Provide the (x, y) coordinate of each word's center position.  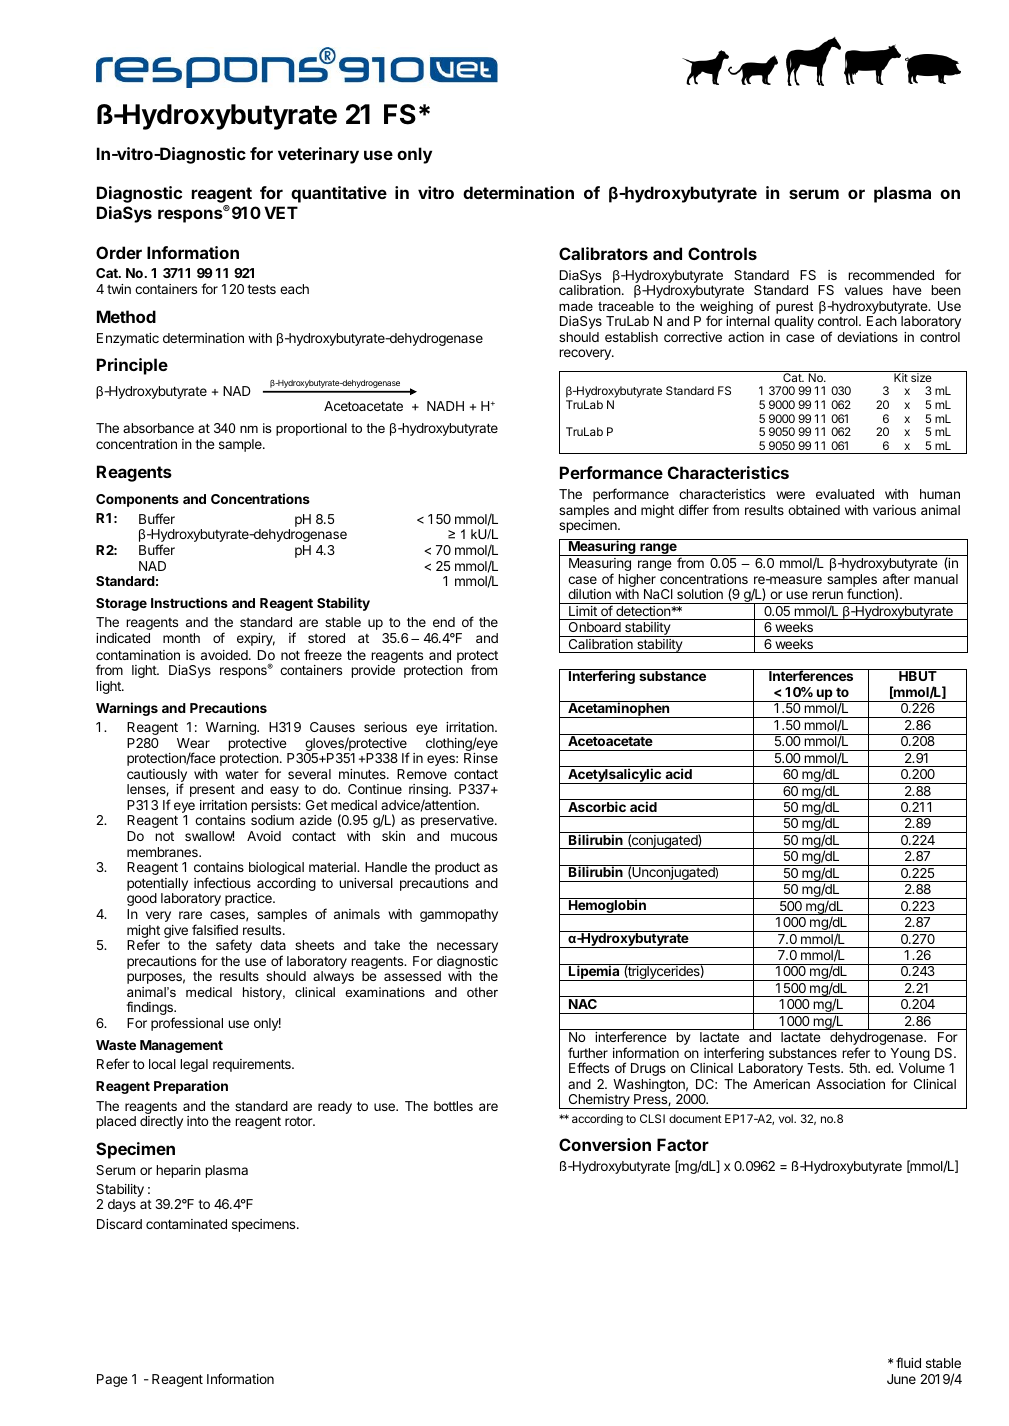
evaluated (845, 494)
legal (194, 1065)
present (212, 790)
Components (137, 500)
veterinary (318, 155)
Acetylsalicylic (614, 776)
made (576, 306)
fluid (908, 1362)
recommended (891, 275)
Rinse (481, 758)
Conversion (605, 1144)
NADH (445, 406)
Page (112, 1380)
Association (850, 1084)
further (588, 1052)
